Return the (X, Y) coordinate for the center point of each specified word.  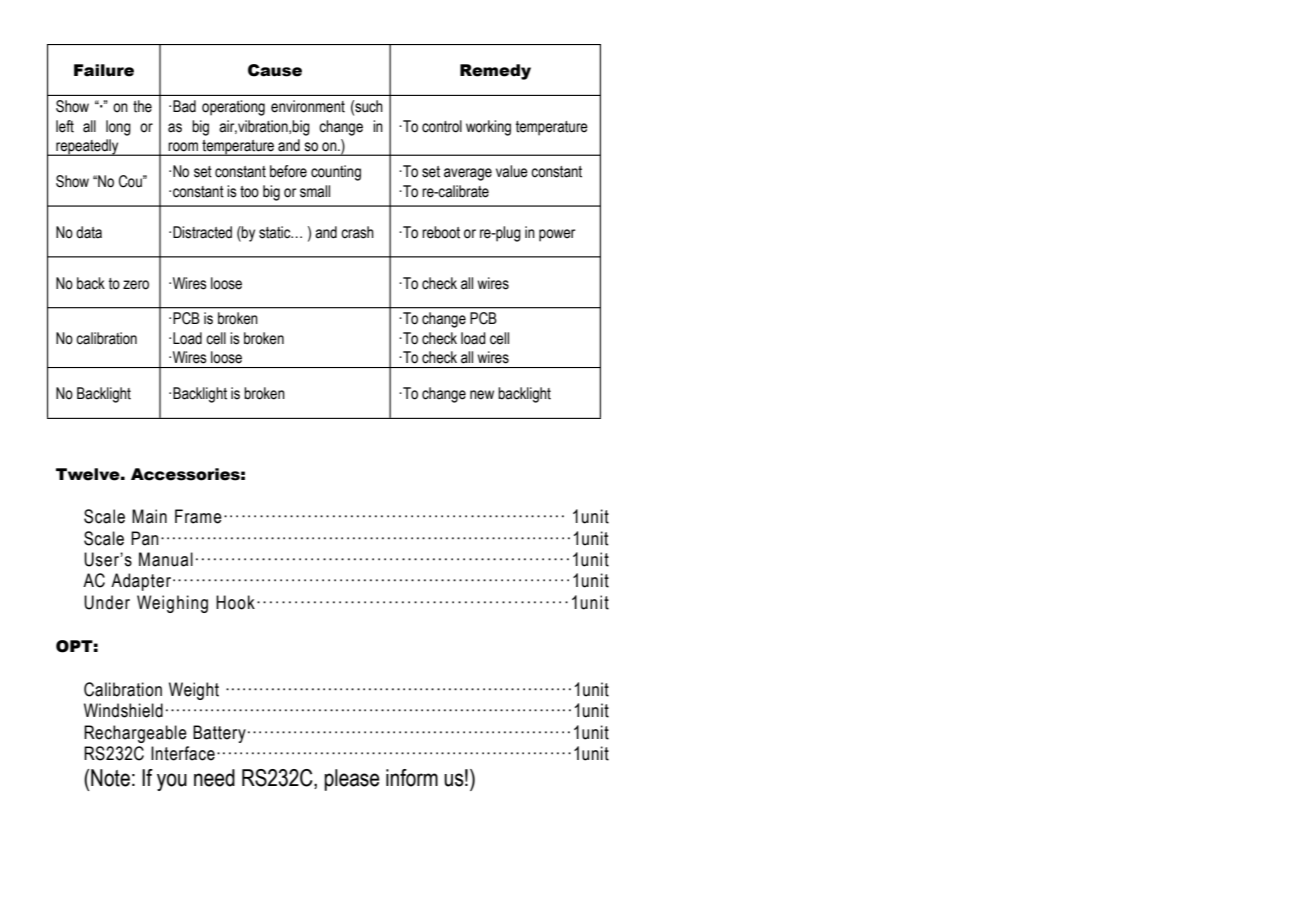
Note (109, 778)
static (276, 232)
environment (308, 106)
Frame (198, 516)
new (482, 395)
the (142, 106)
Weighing (172, 604)
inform (412, 778)
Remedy (495, 72)
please (352, 780)
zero (136, 285)
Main (149, 516)
